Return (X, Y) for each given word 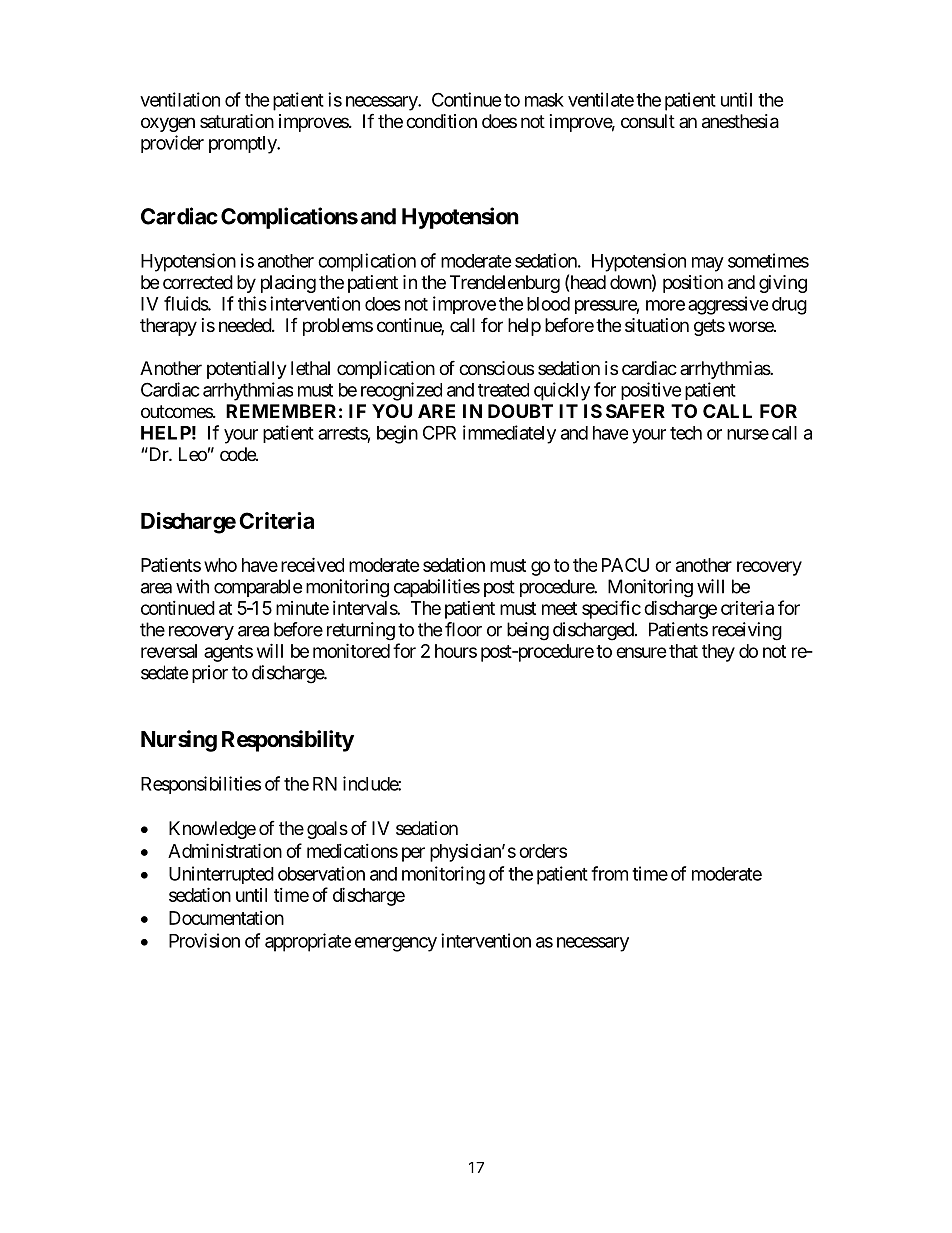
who (220, 565)
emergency (396, 944)
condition (441, 121)
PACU (625, 565)
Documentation (226, 918)
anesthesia (740, 121)
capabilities (437, 588)
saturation (237, 121)
